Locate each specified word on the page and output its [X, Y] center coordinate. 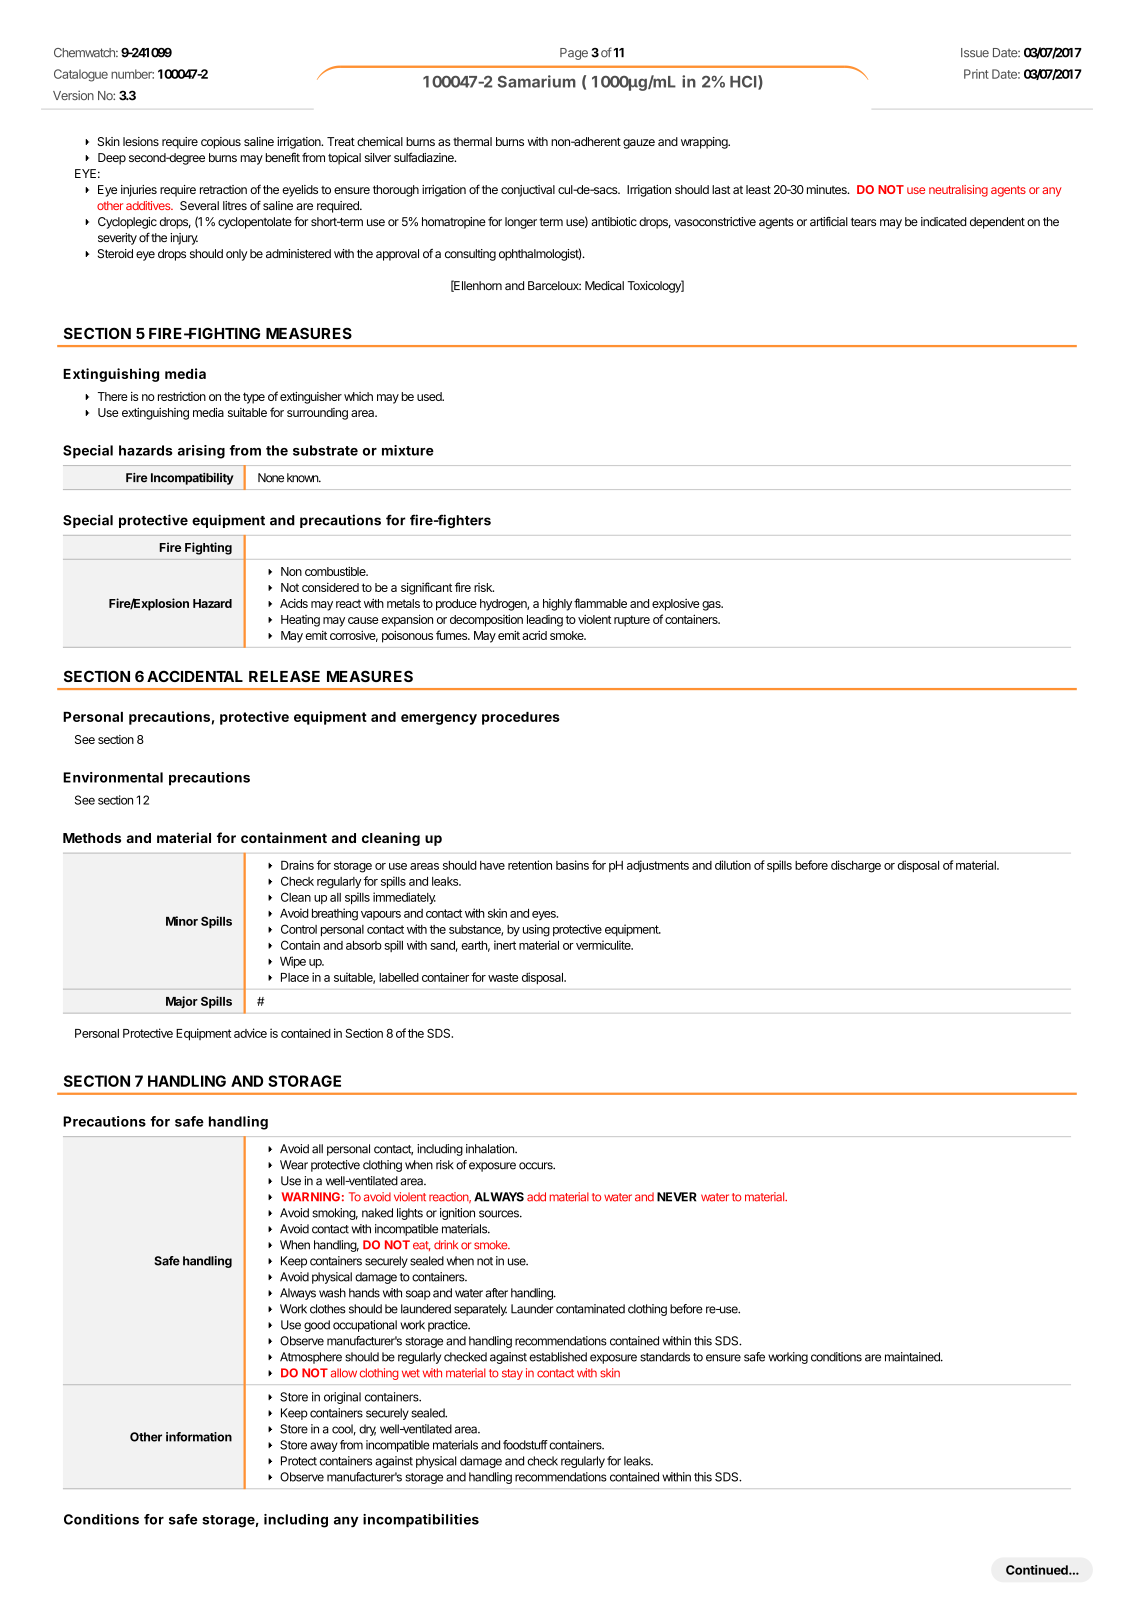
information [199, 1437]
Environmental [113, 777]
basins [572, 865]
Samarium [537, 81]
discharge [856, 866]
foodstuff [525, 1445]
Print [976, 74]
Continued [1038, 1570]
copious [221, 143]
